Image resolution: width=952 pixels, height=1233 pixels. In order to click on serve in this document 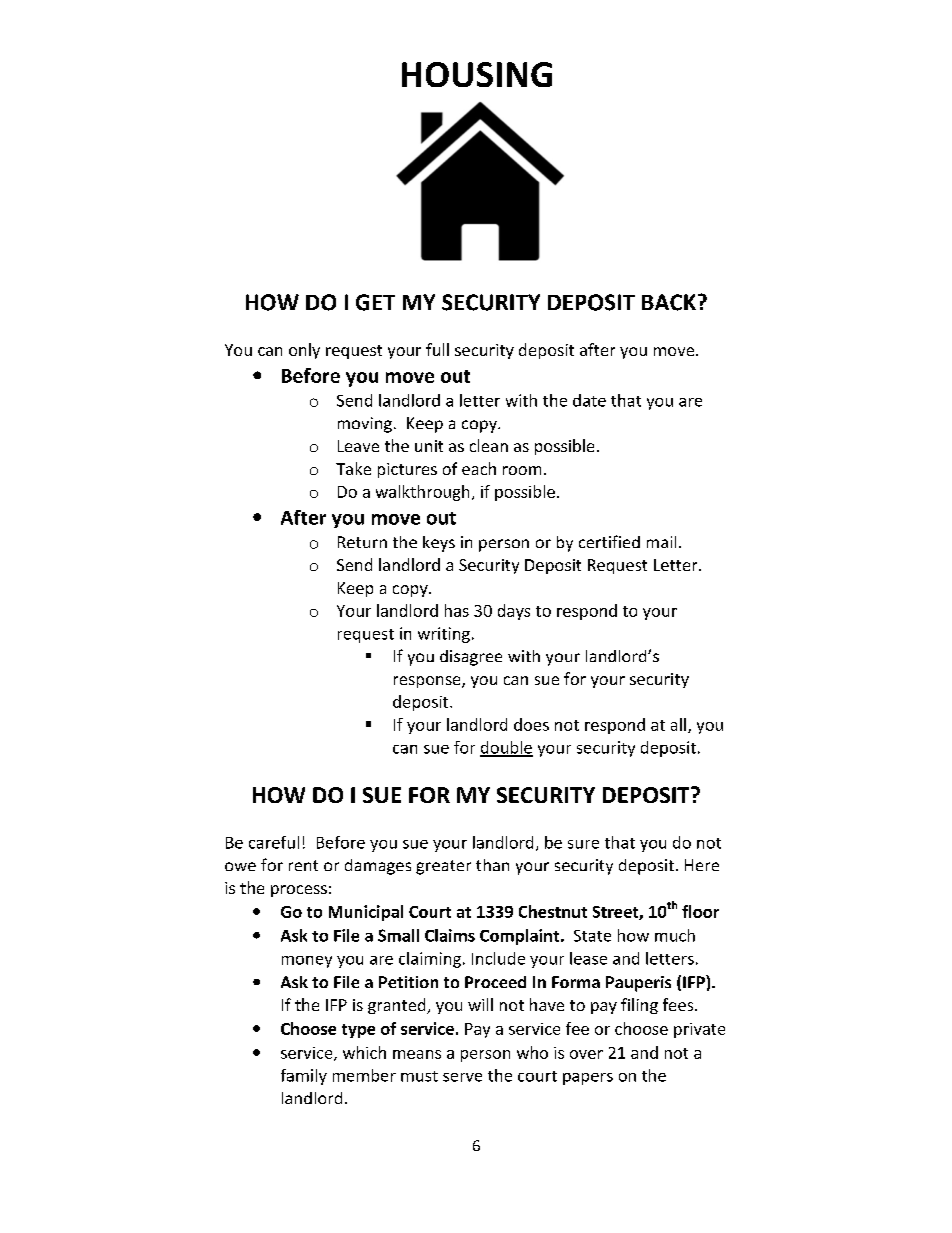, I will do `click(462, 1077)`.
